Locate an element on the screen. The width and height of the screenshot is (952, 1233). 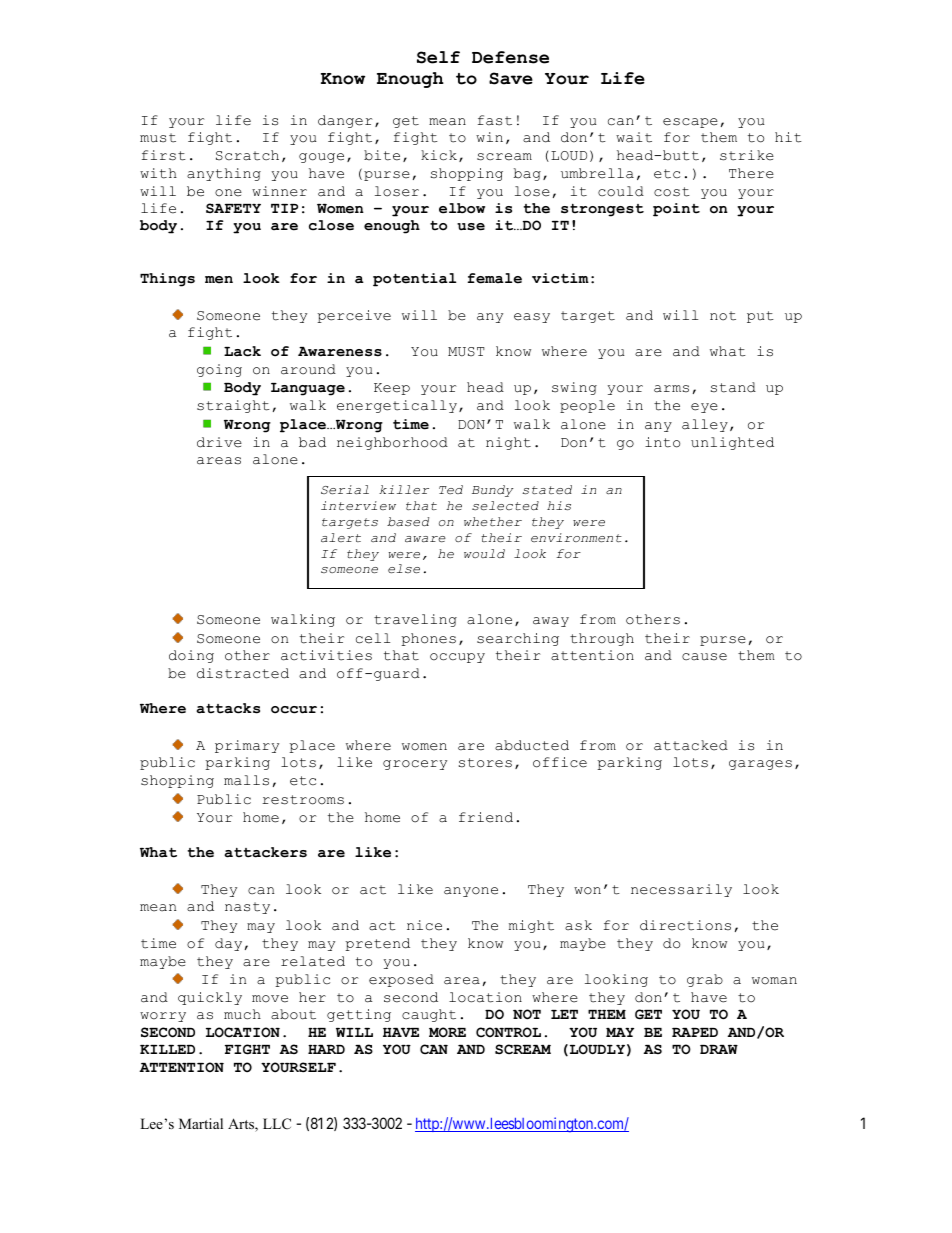
drive is located at coordinates (219, 442).
